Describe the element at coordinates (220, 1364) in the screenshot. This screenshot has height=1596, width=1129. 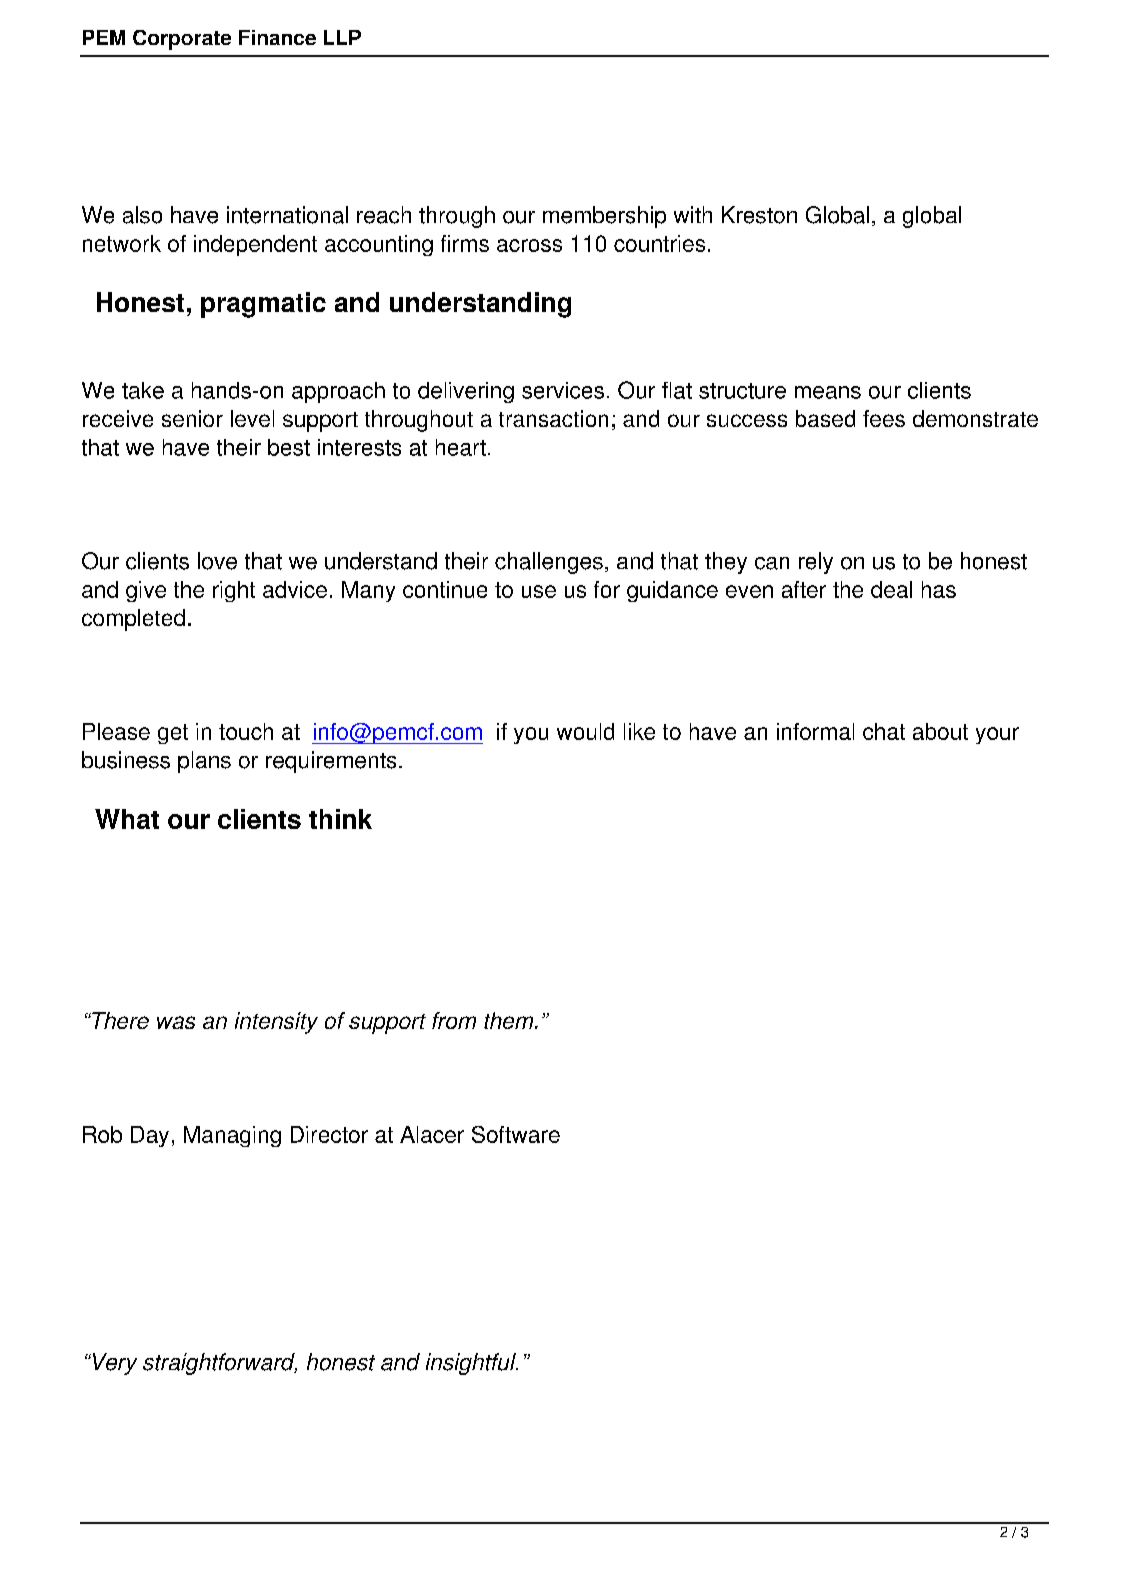
I see `straightforward` at that location.
